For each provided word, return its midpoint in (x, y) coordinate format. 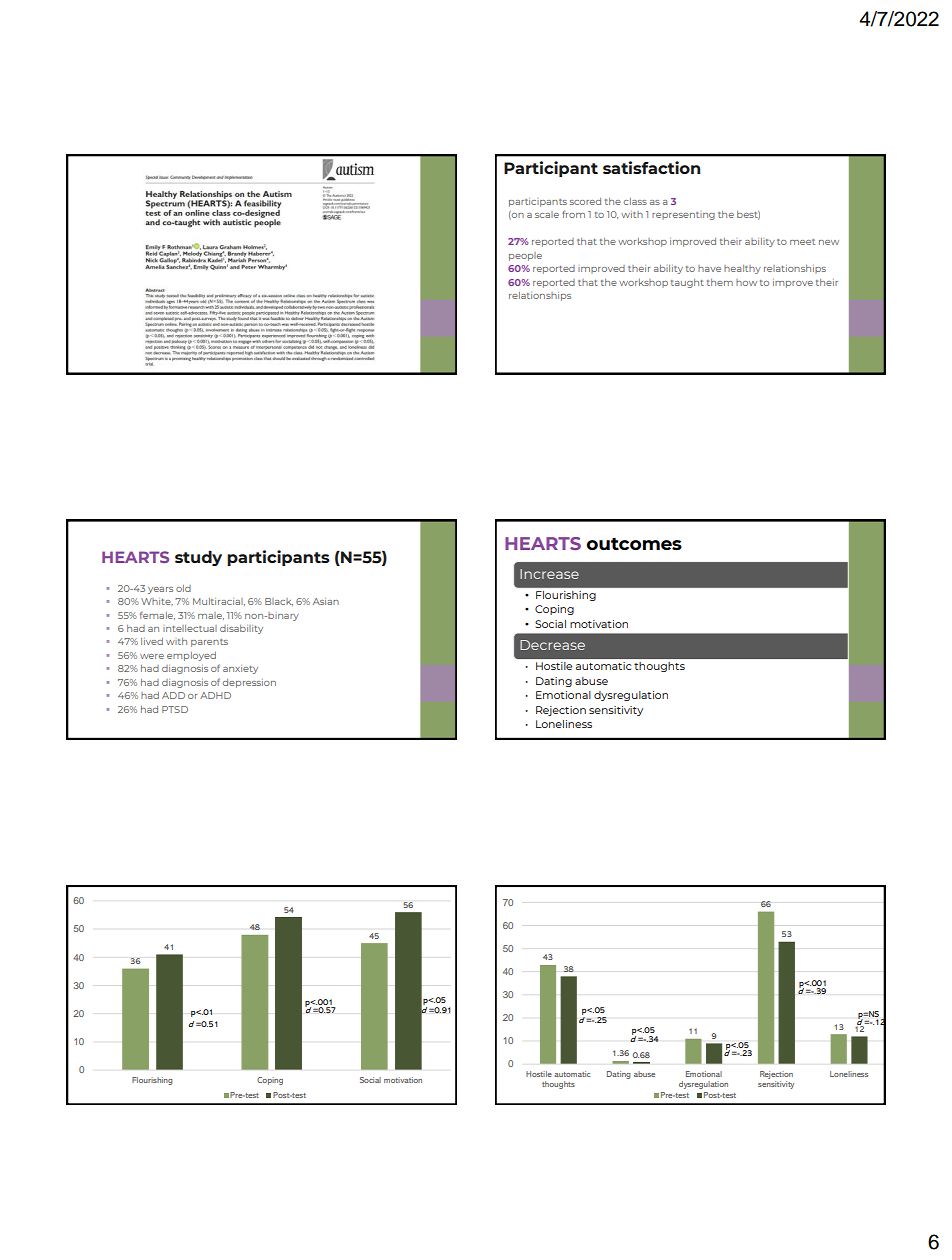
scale (547, 214)
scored (585, 201)
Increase (549, 574)
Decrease (552, 645)
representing (683, 216)
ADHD (215, 695)
